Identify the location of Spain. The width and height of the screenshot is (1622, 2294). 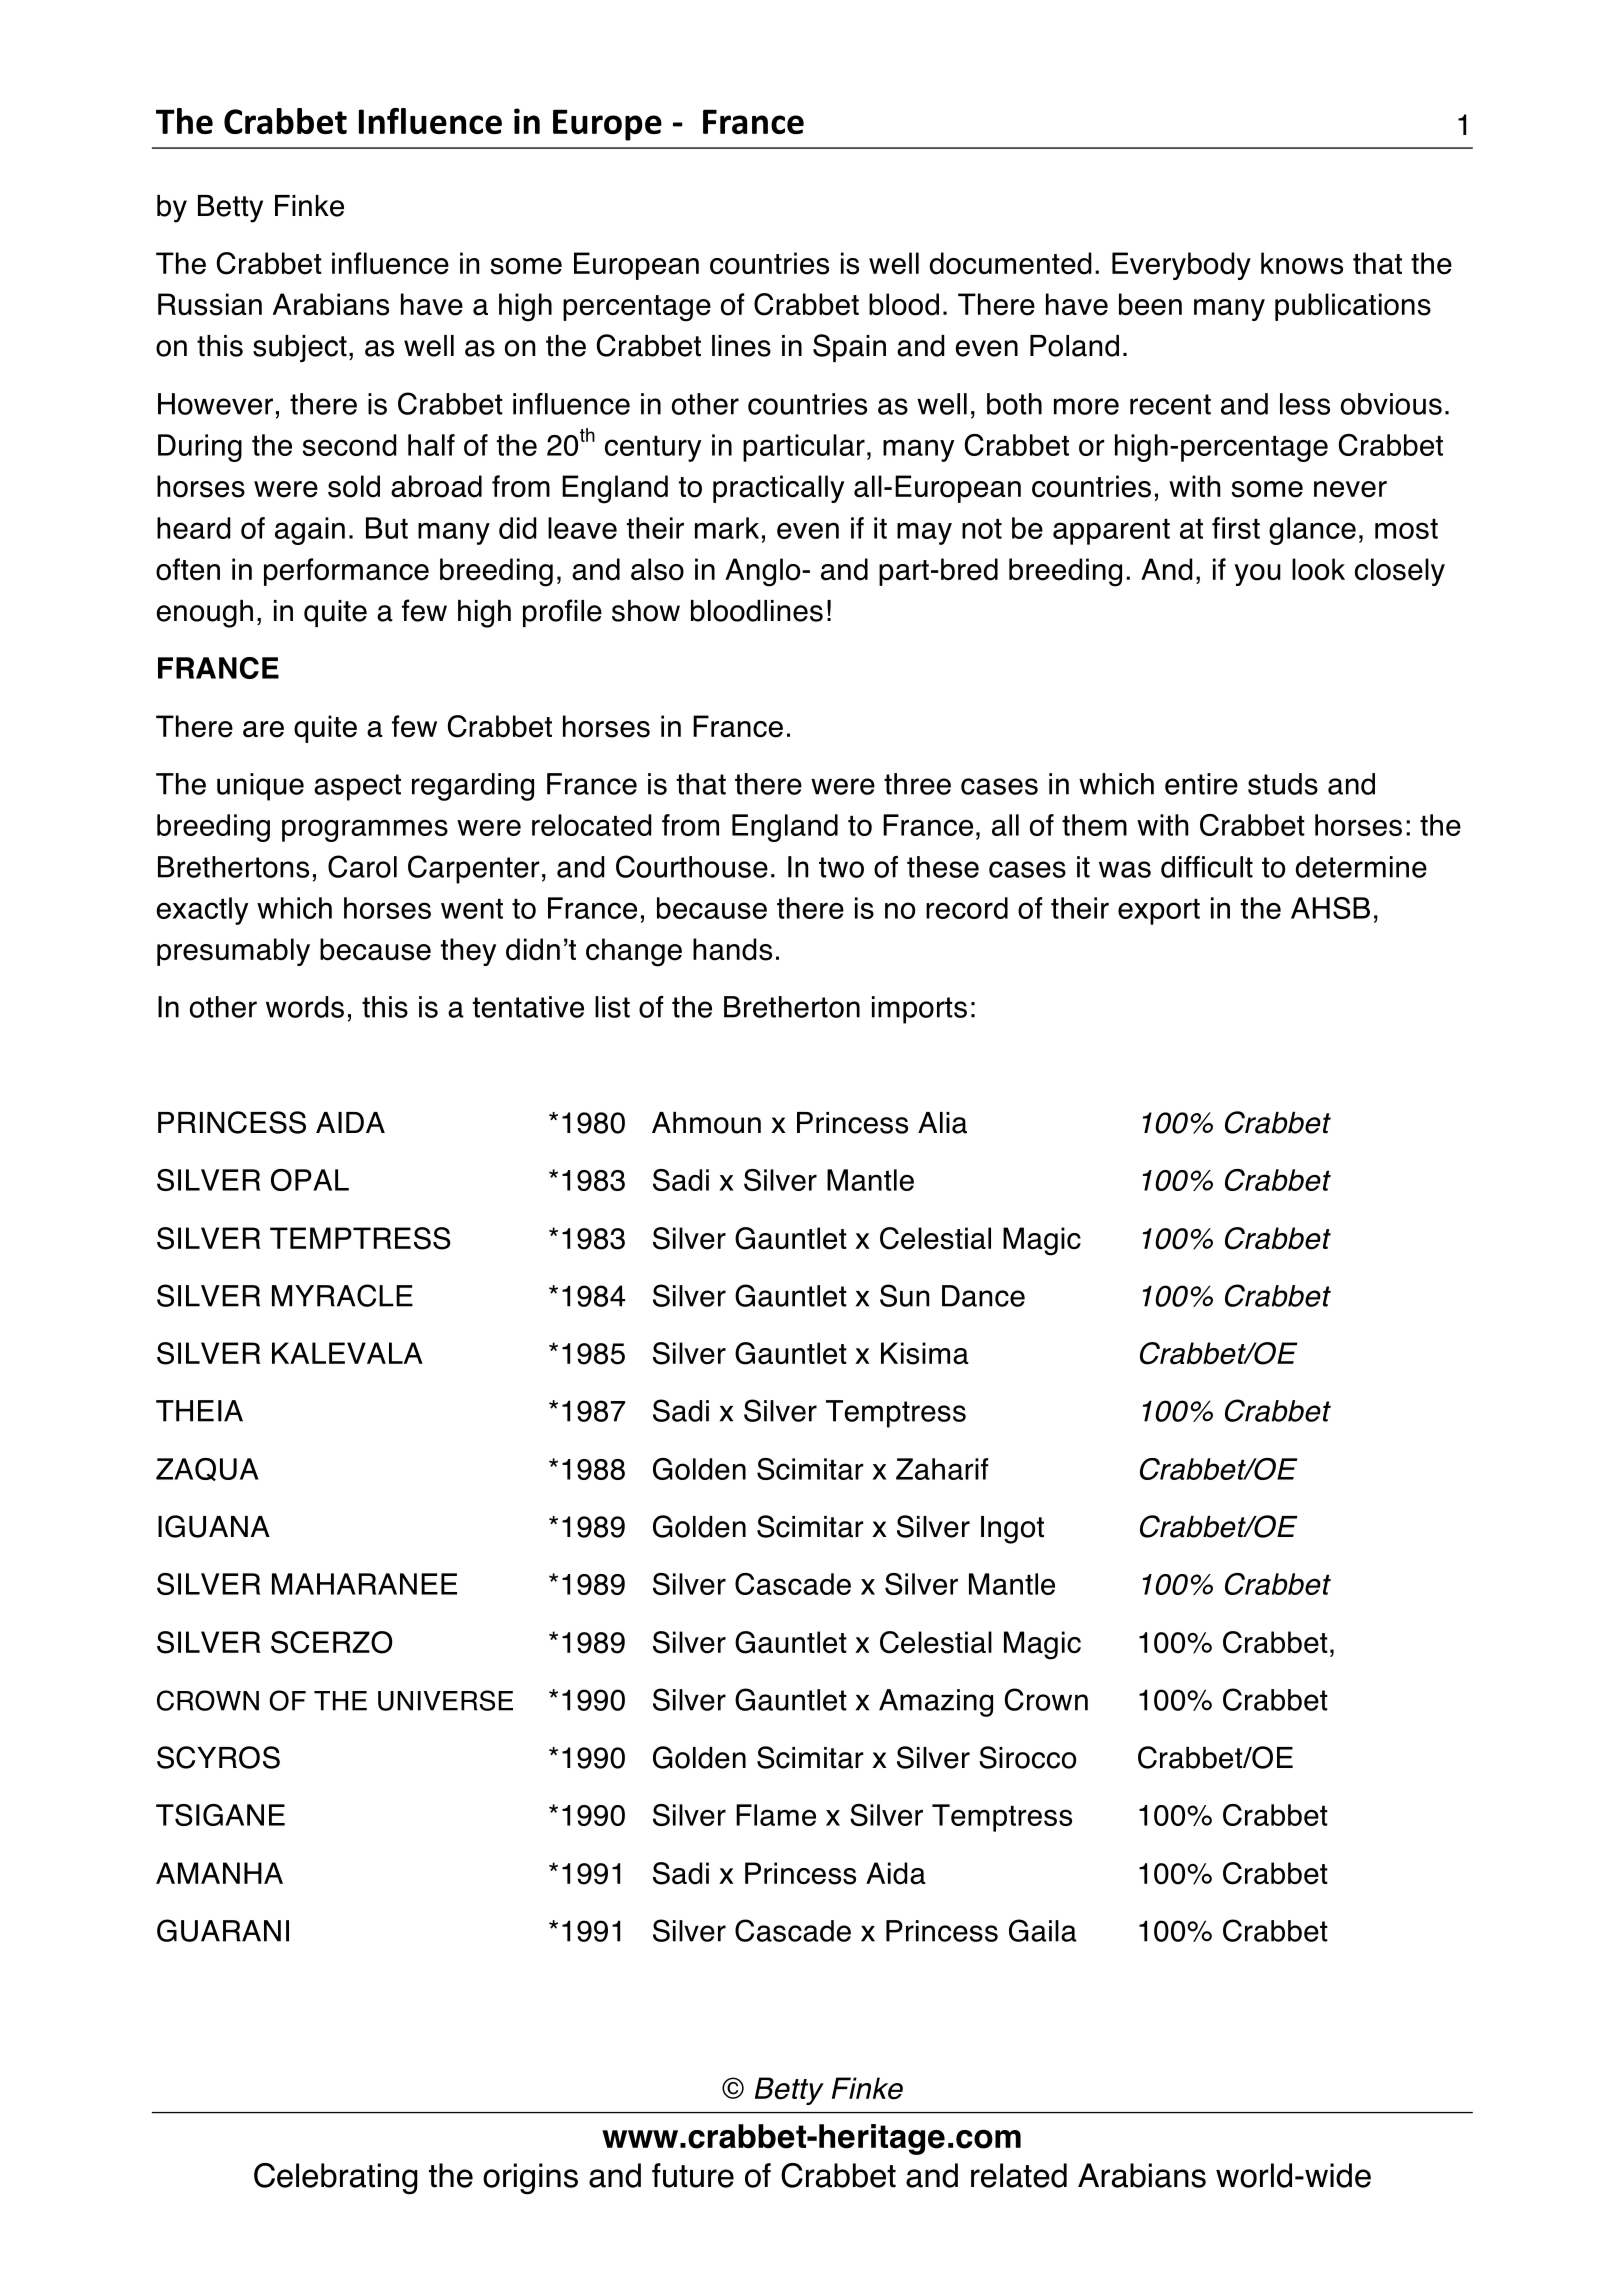
(849, 348).
